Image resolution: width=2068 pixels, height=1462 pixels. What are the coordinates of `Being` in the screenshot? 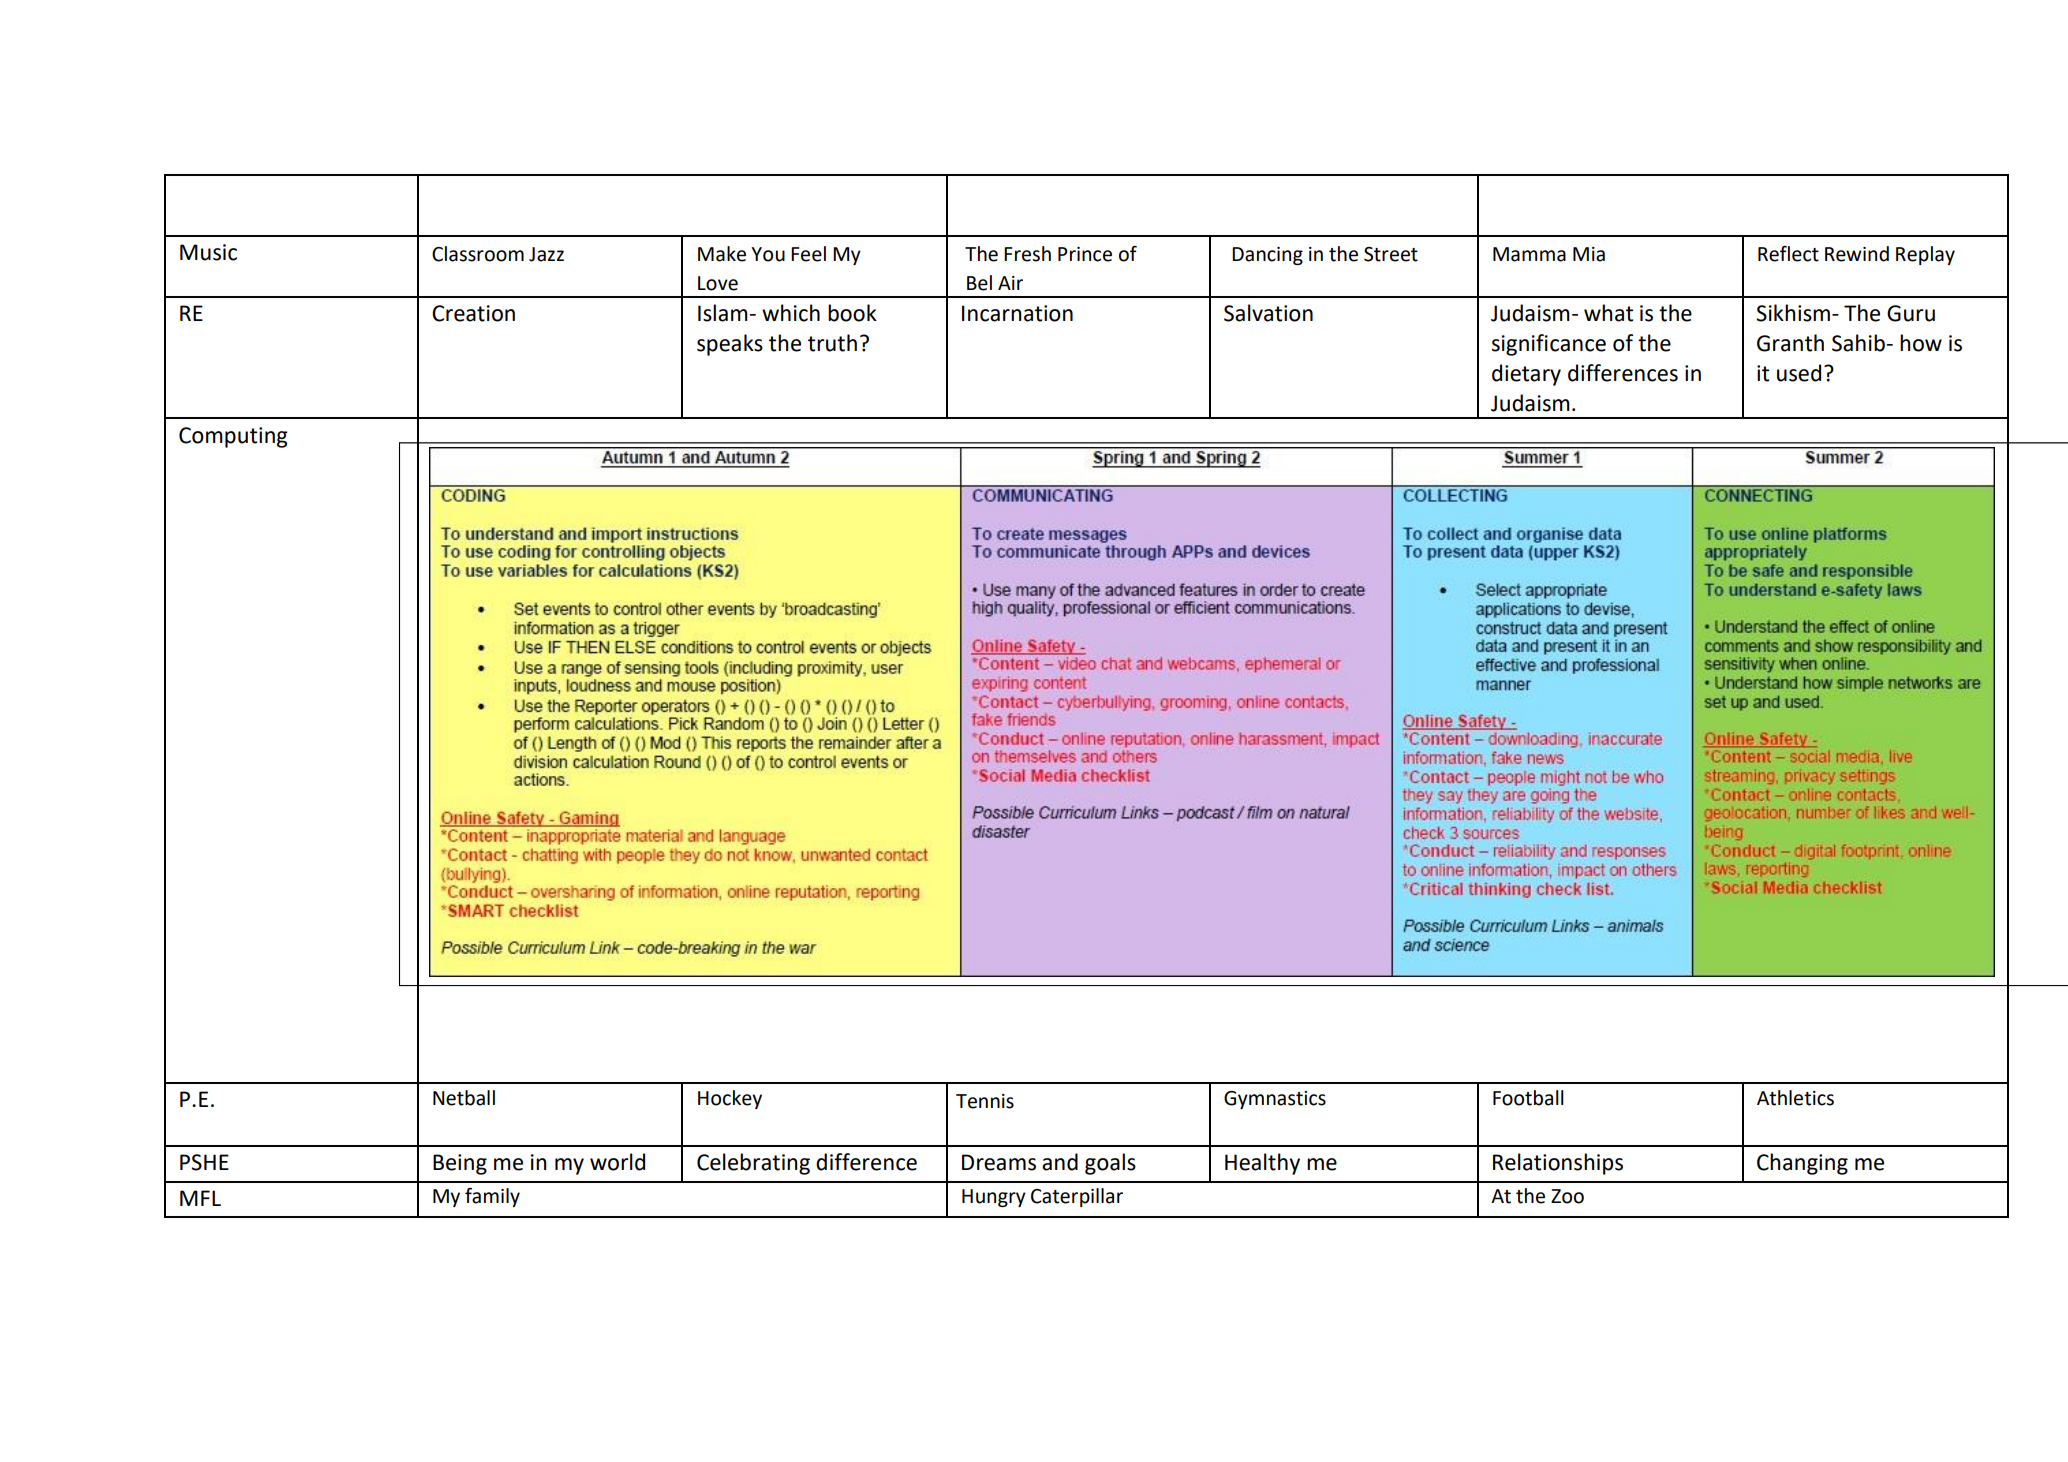 It's located at (460, 1164).
